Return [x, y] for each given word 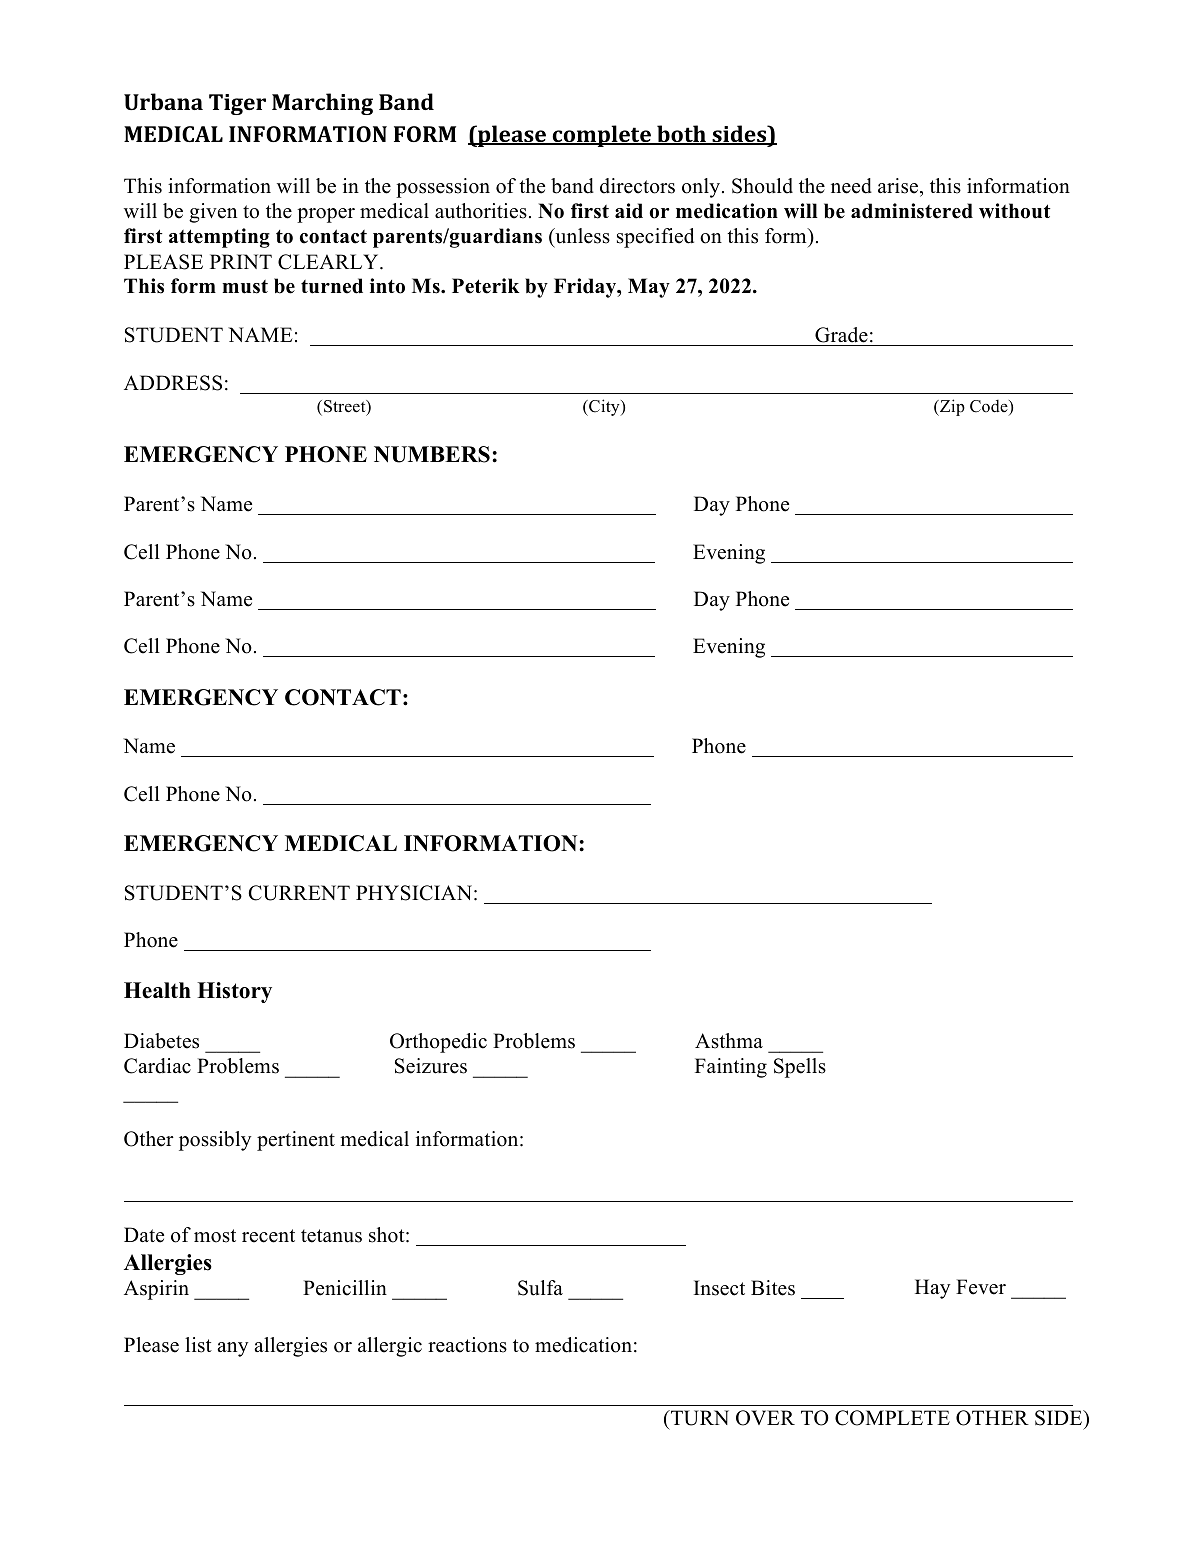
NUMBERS [432, 454]
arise [898, 186]
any [232, 1349]
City [604, 407]
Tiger [237, 104]
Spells [800, 1068]
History [234, 992]
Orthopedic [438, 1043]
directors [637, 186]
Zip [951, 407]
